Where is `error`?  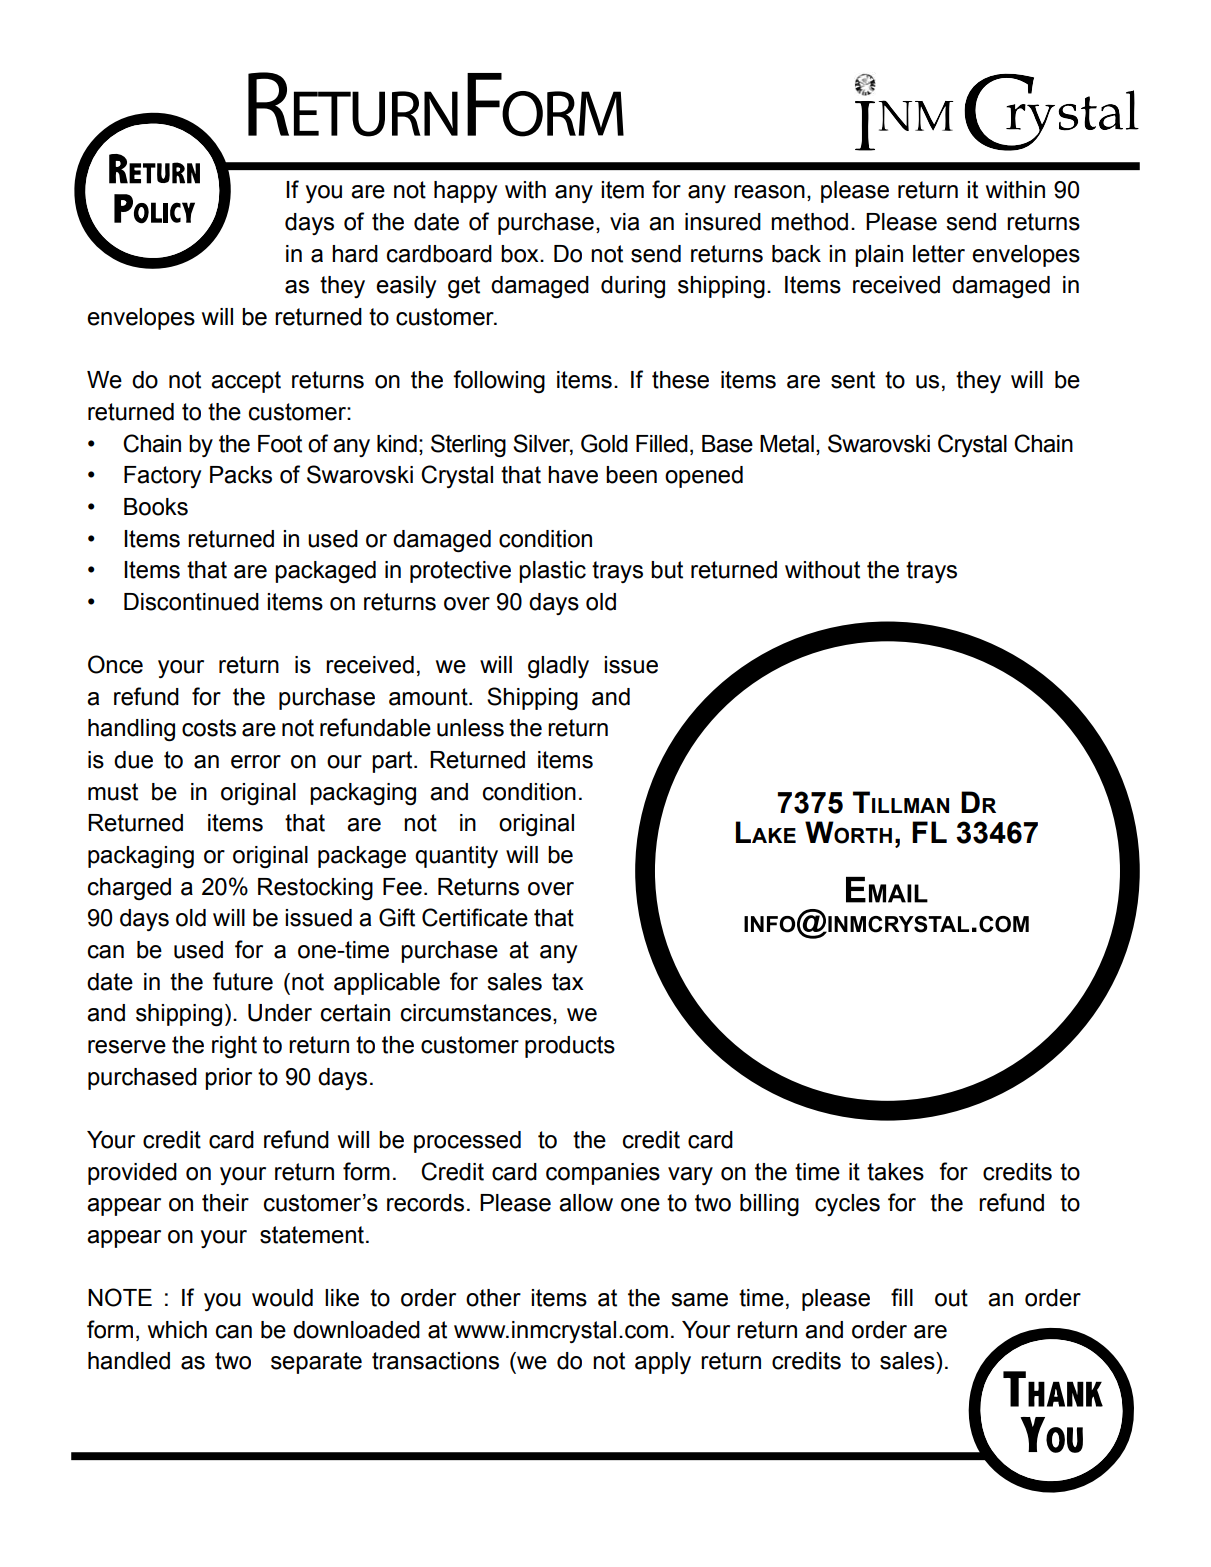 error is located at coordinates (256, 762).
